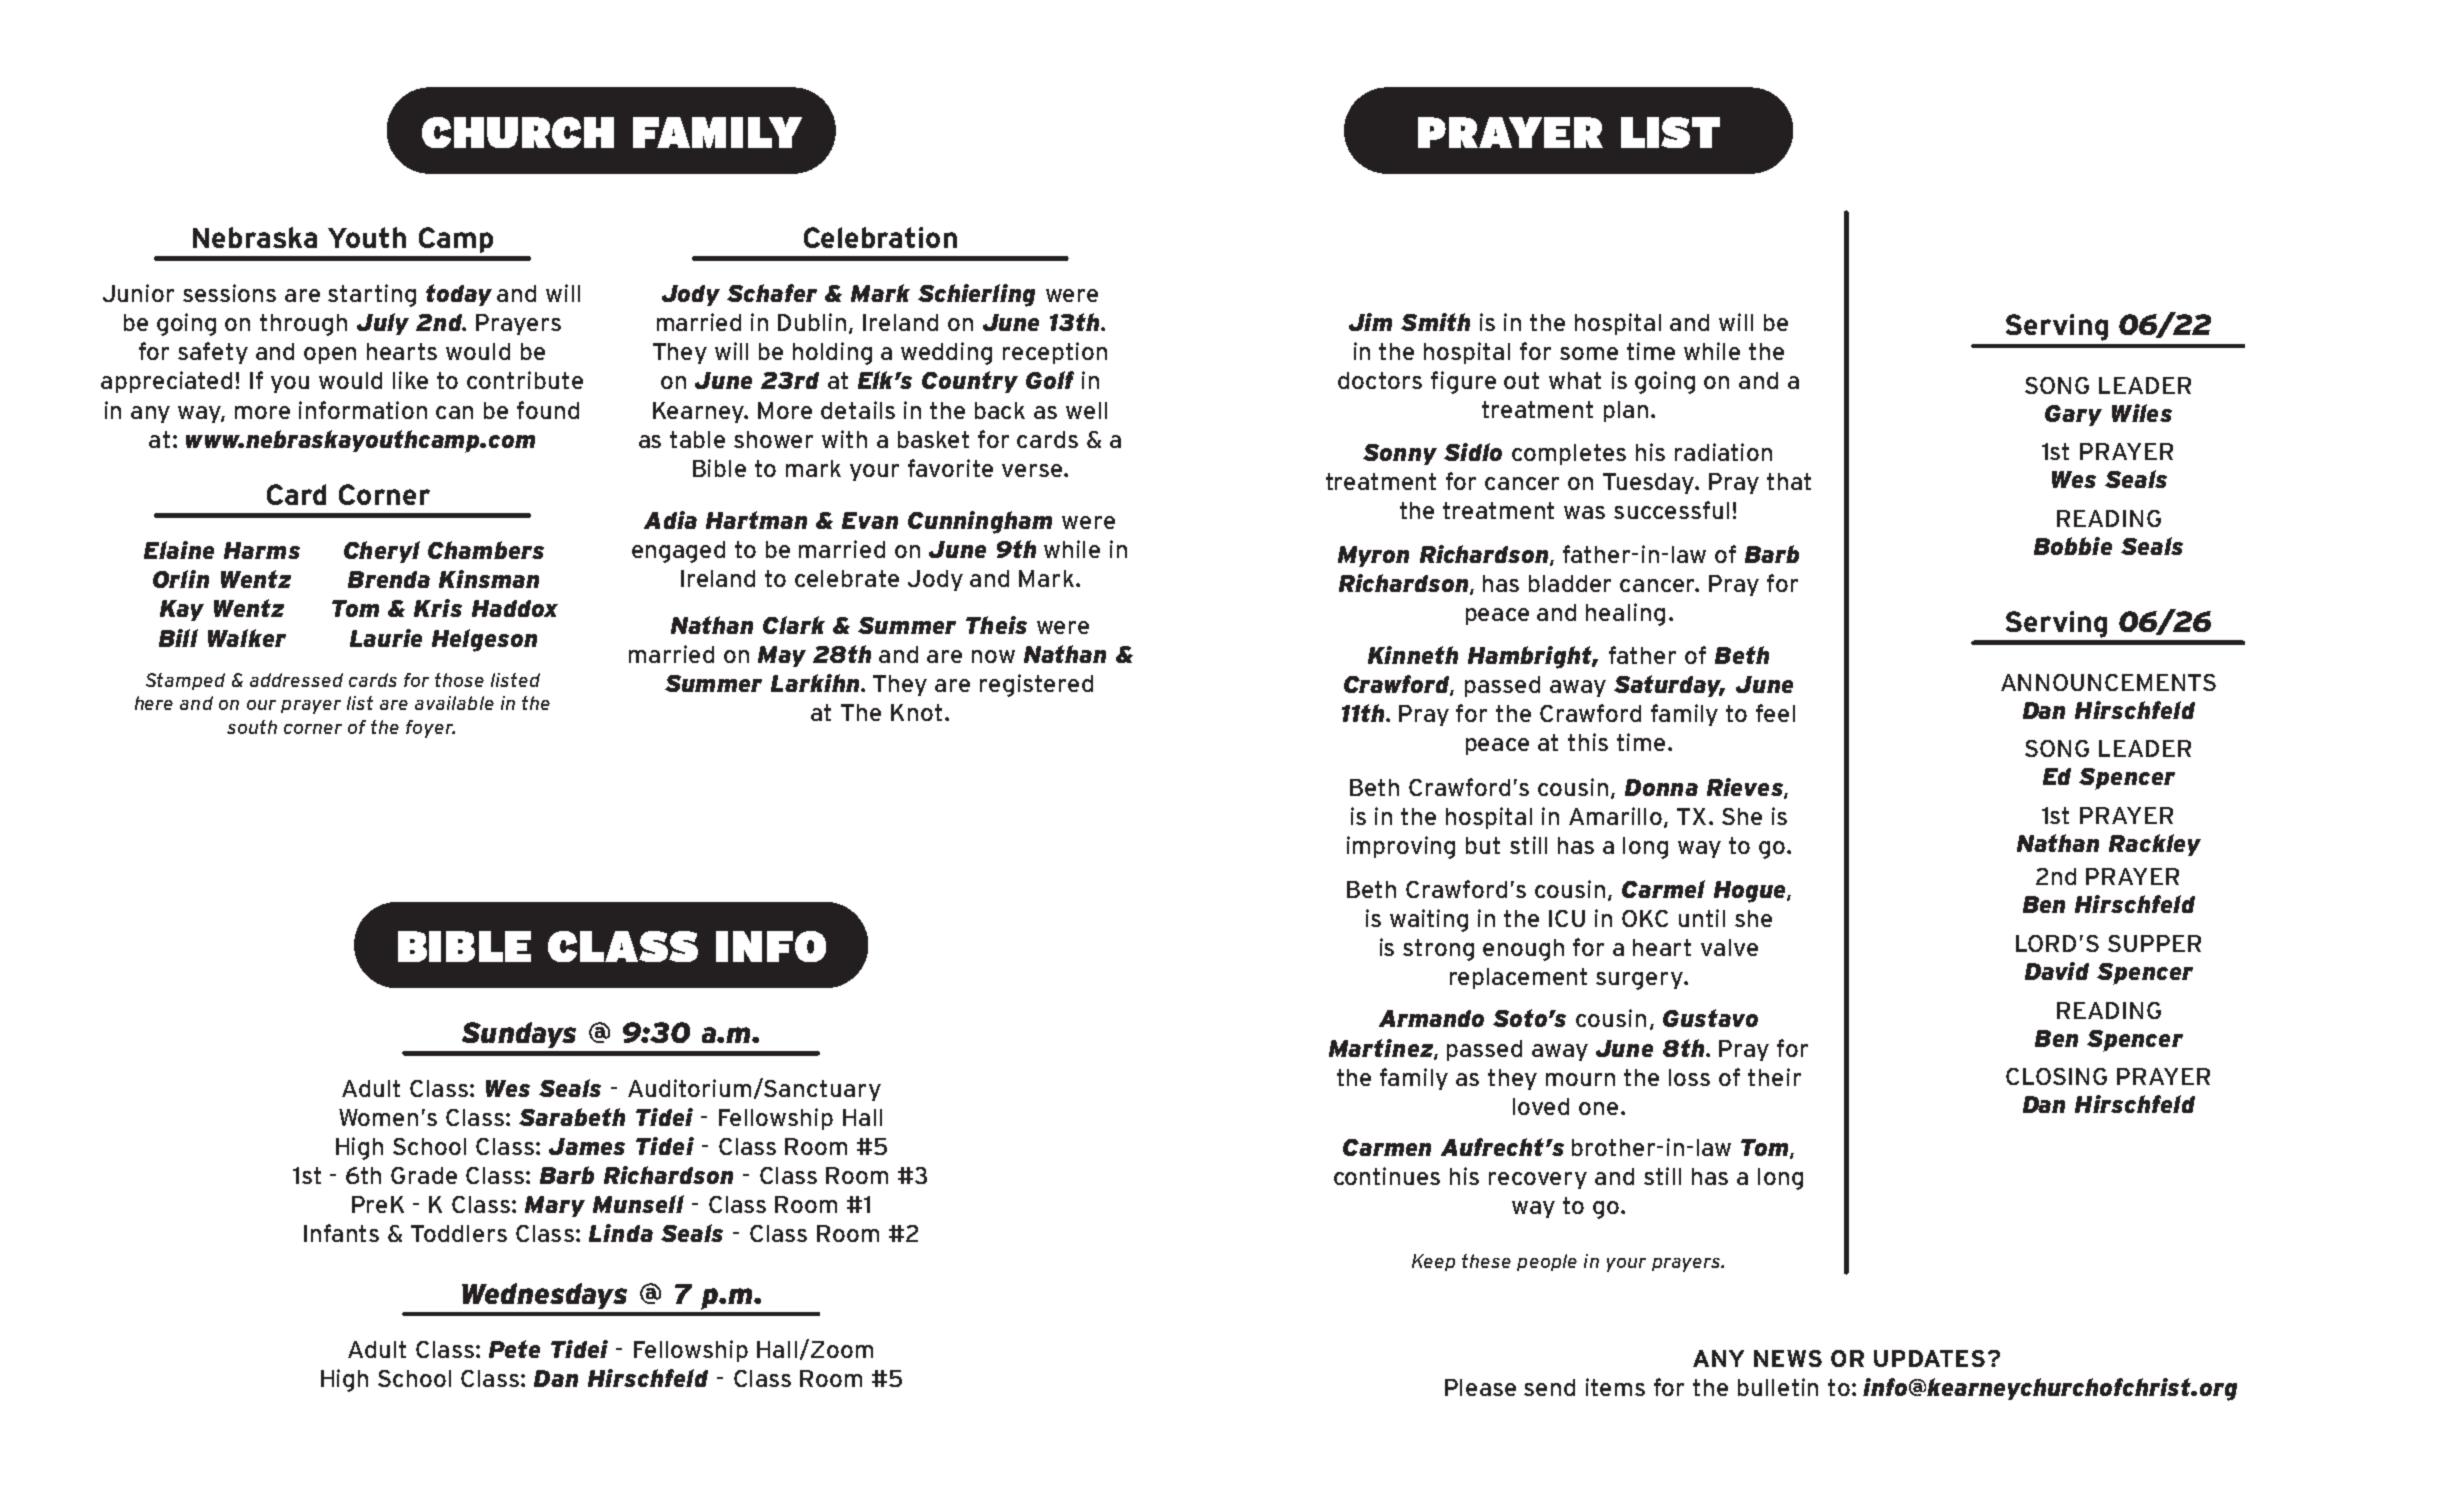 The height and width of the document is (1485, 2445). I want to click on Bobbie, so click(2073, 546).
